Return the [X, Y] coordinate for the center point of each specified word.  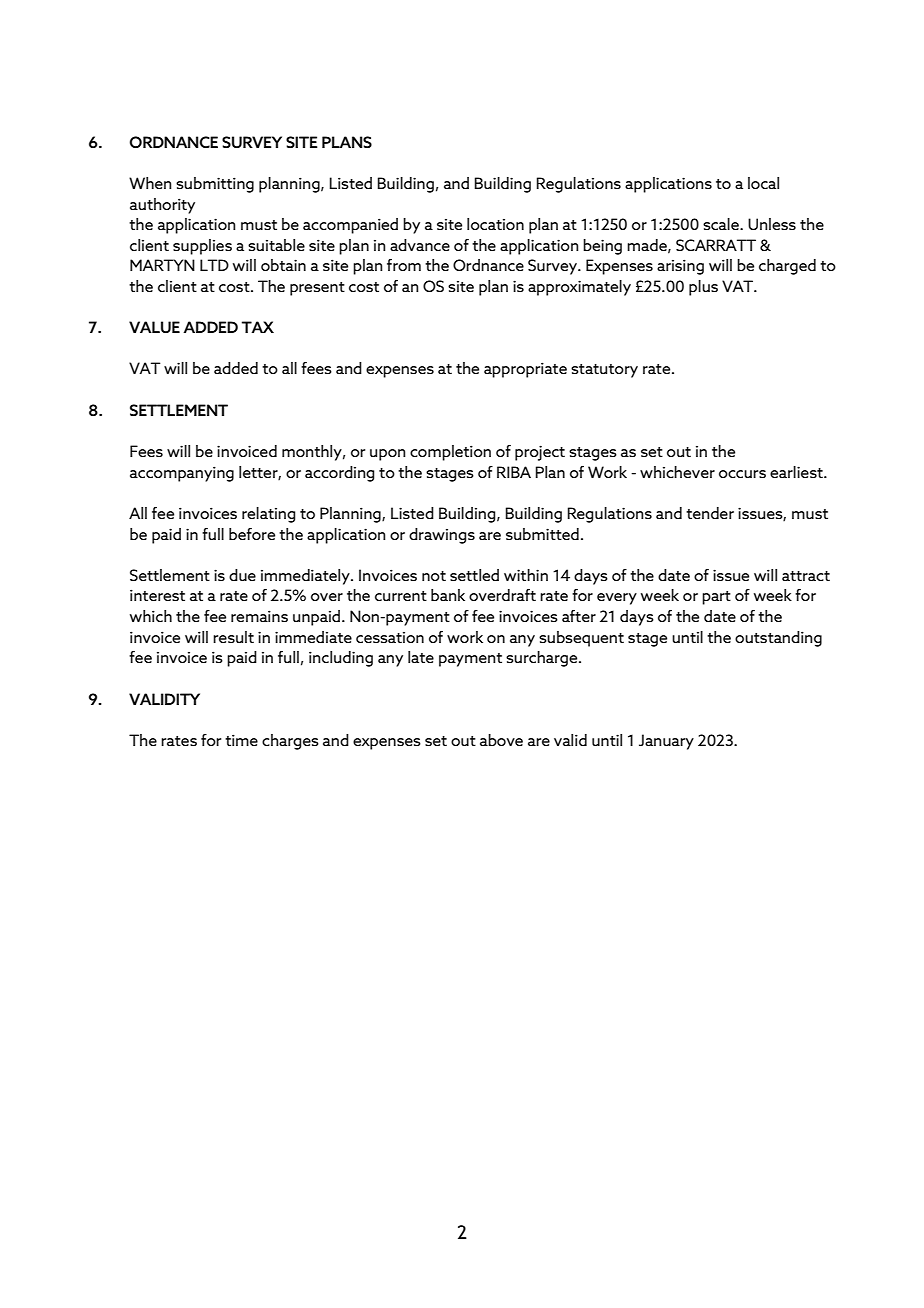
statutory [604, 371]
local [763, 183]
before [252, 534]
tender [710, 513]
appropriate [525, 370]
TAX [258, 327]
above [501, 740]
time [241, 740]
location [495, 224]
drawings [442, 536]
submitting [215, 185]
